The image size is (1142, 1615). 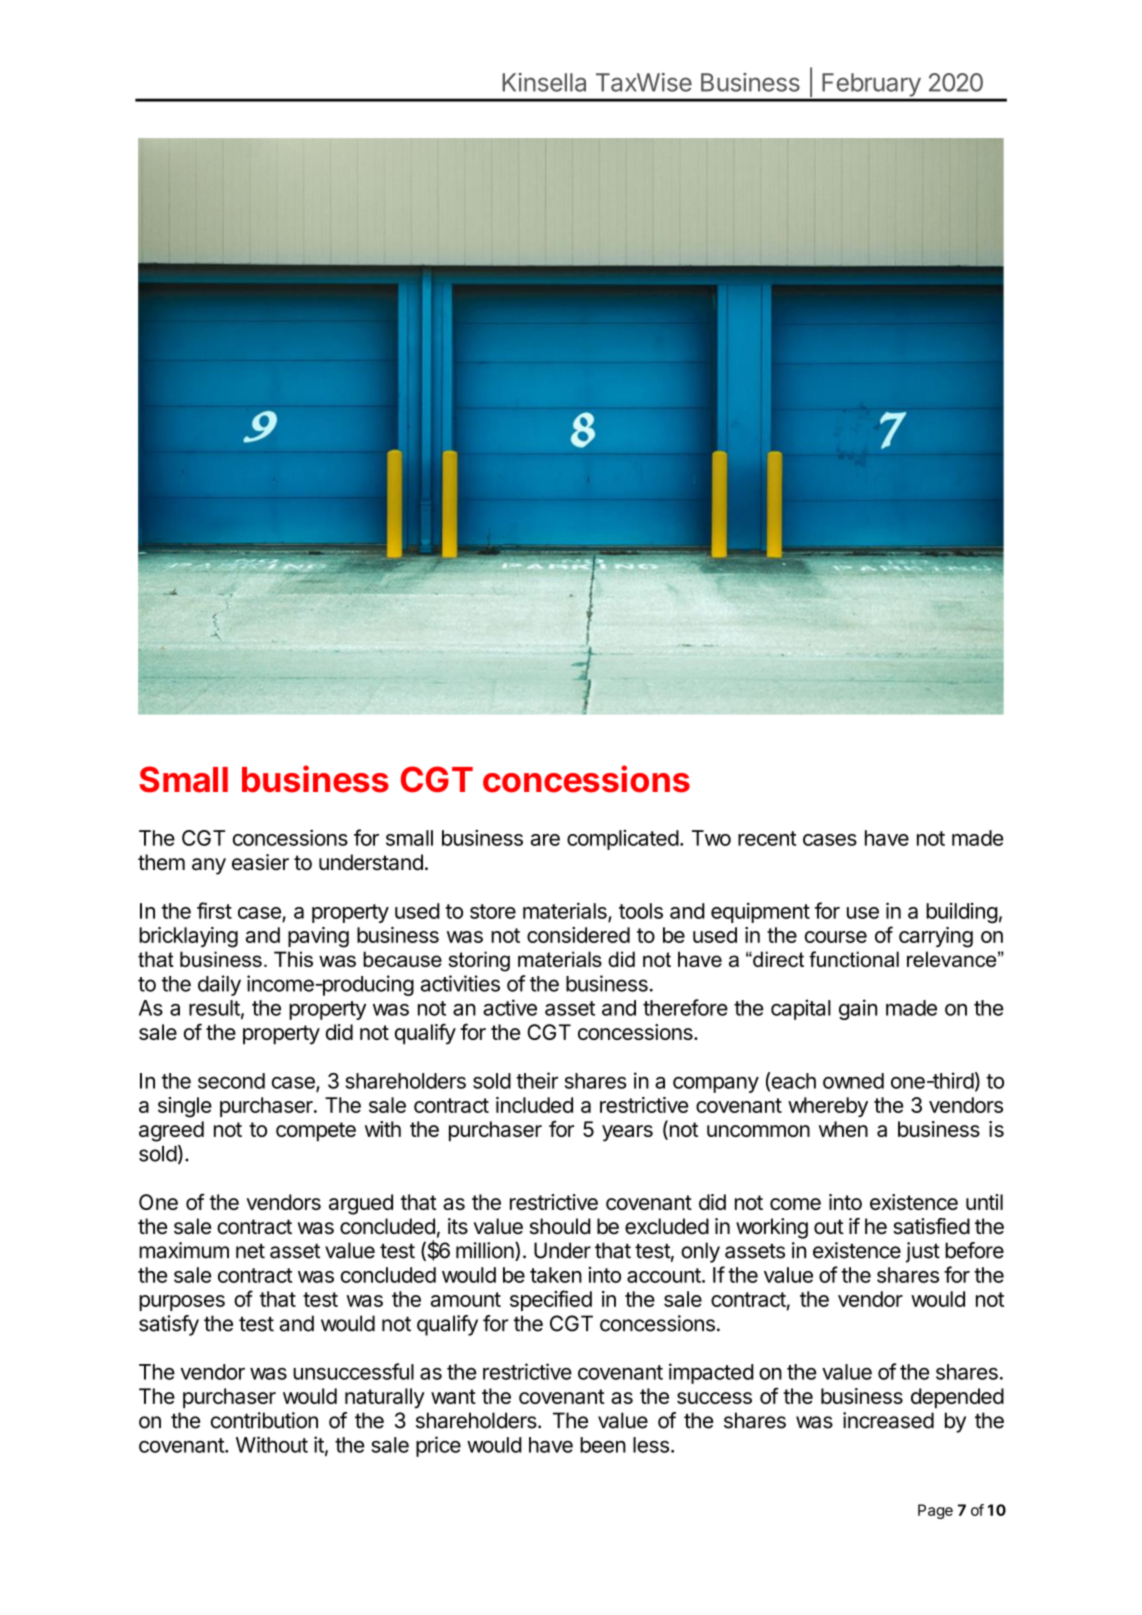 I want to click on satisfied, so click(x=931, y=1226).
